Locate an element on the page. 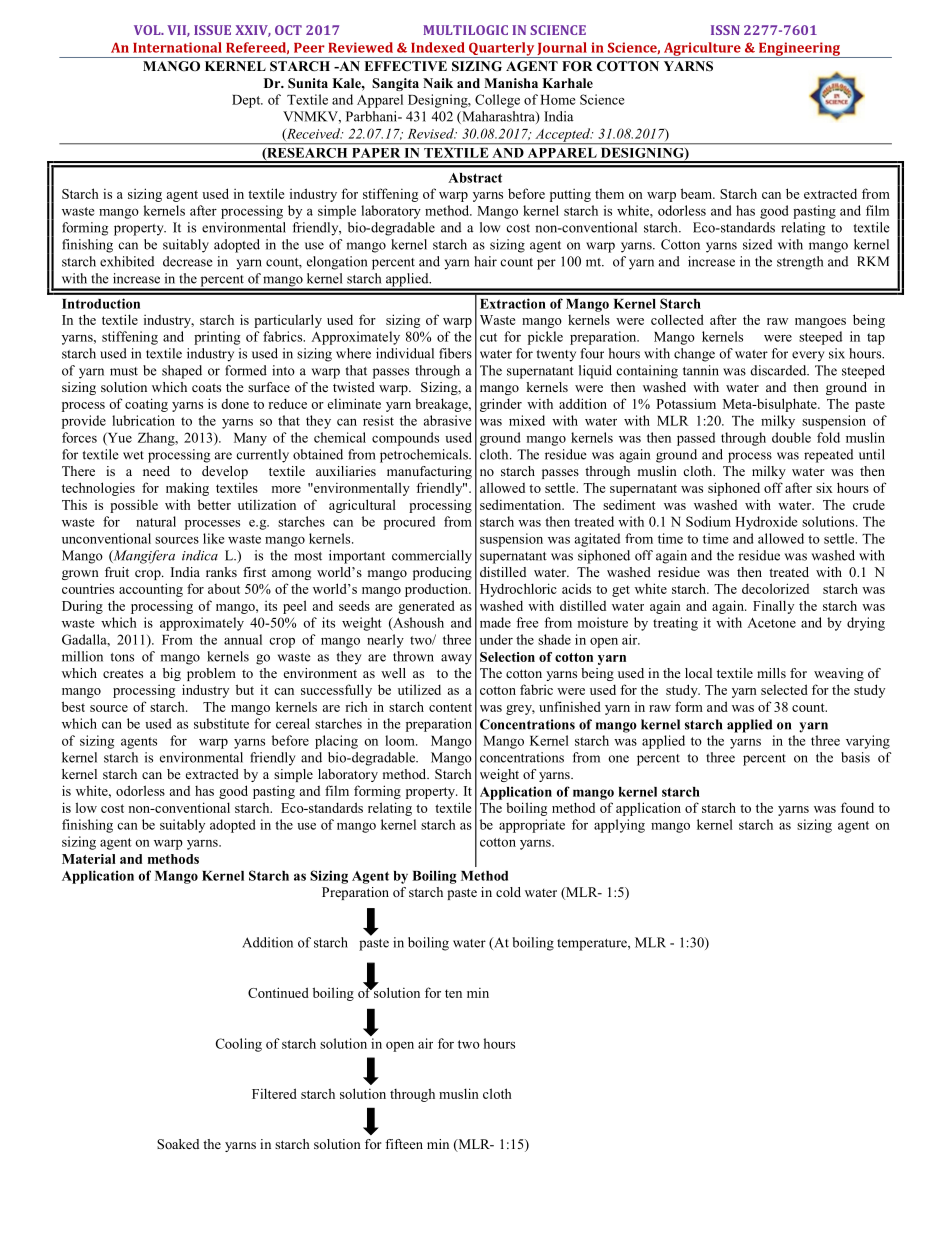 This page has width=952, height=1233. Quarterly is located at coordinates (501, 50).
